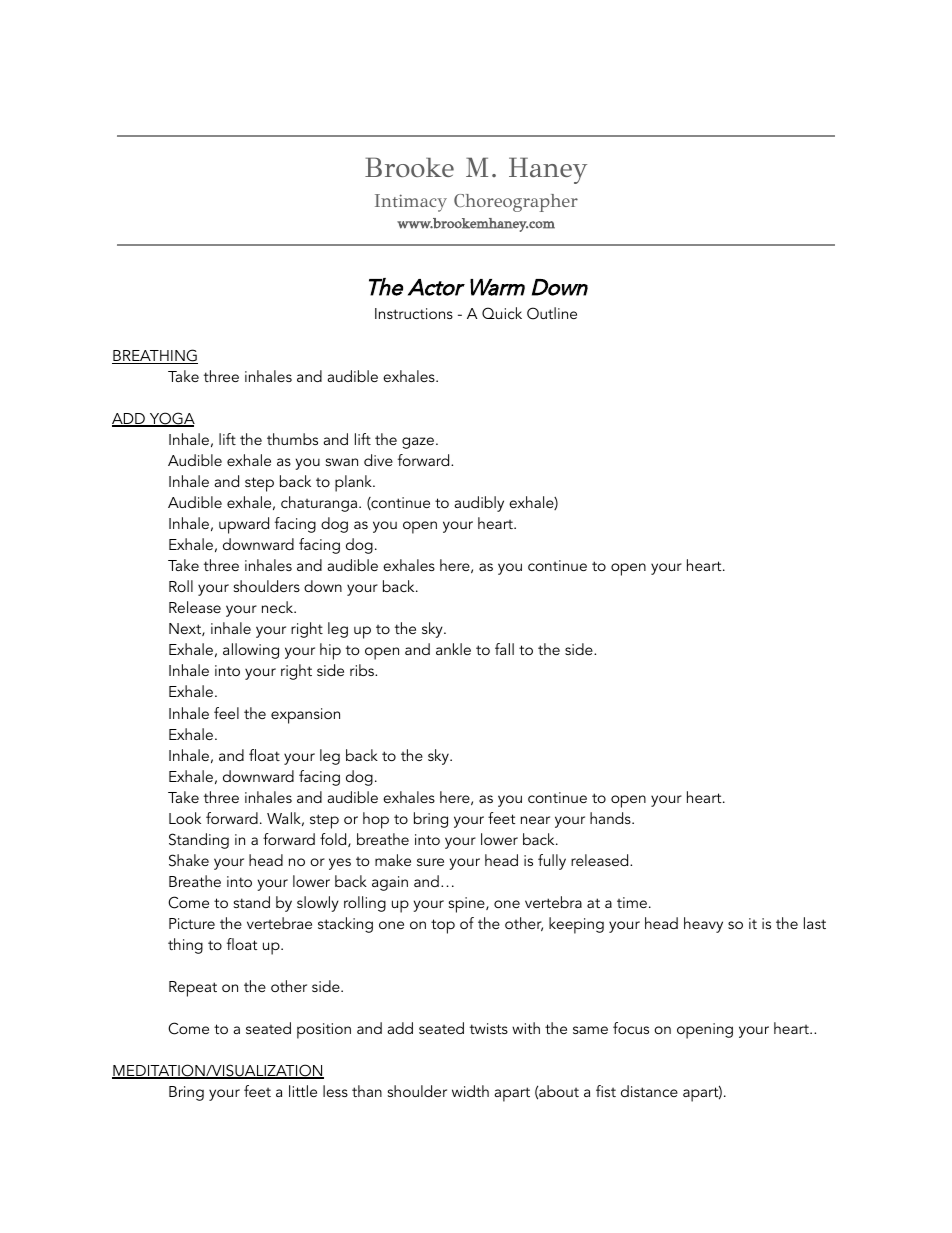  What do you see at coordinates (552, 862) in the screenshot?
I see `fully` at bounding box center [552, 862].
